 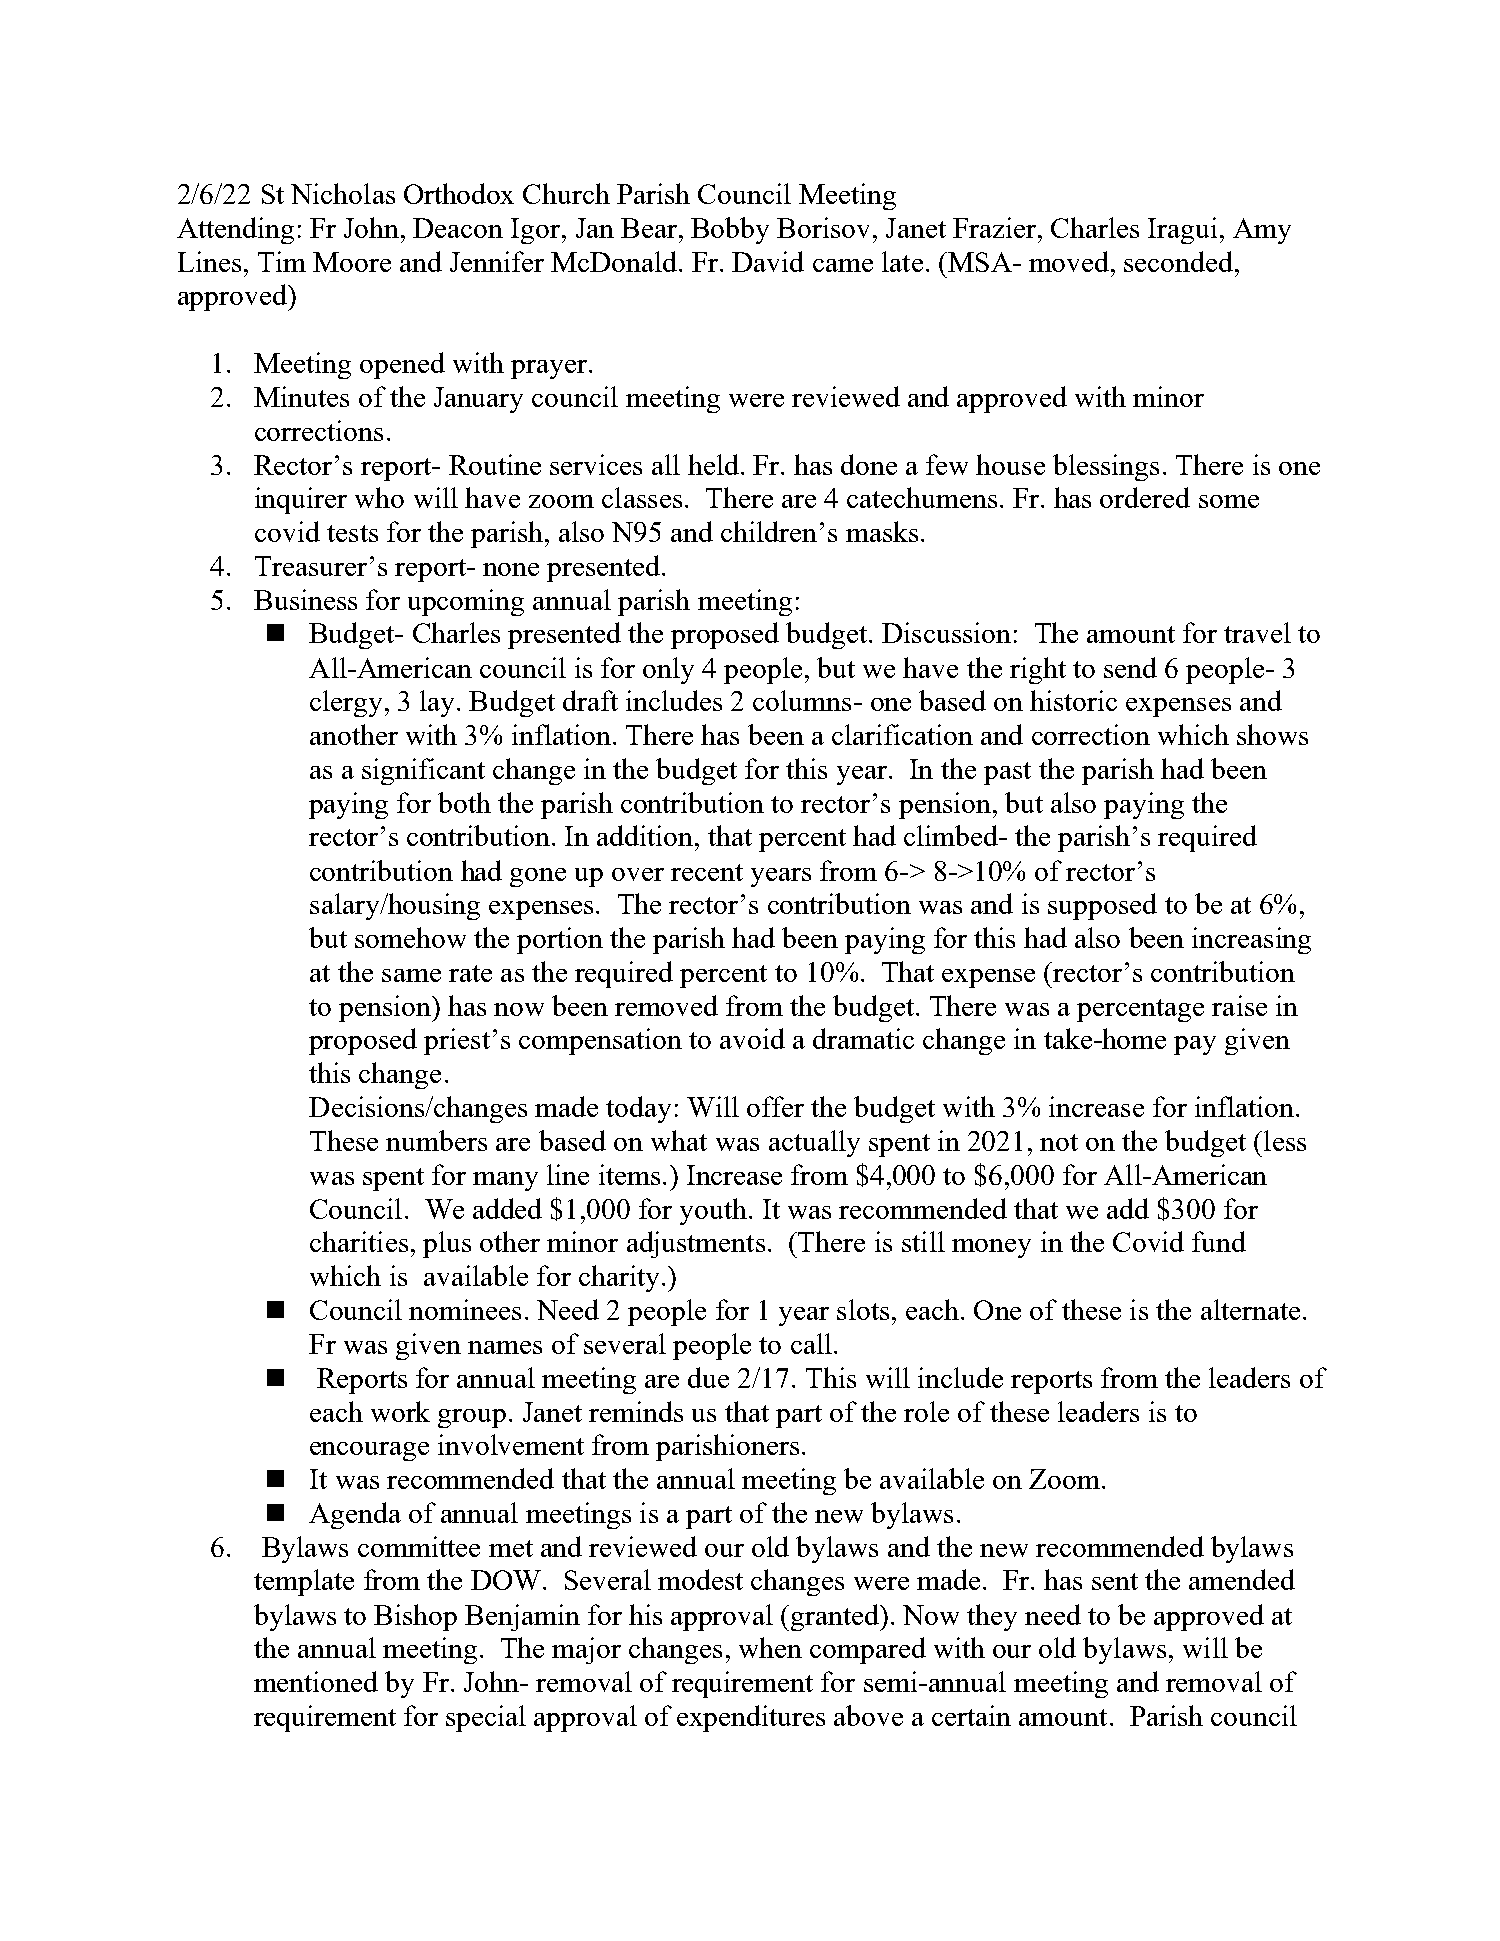 What do you see at coordinates (1102, 906) in the screenshot?
I see `supposed` at bounding box center [1102, 906].
